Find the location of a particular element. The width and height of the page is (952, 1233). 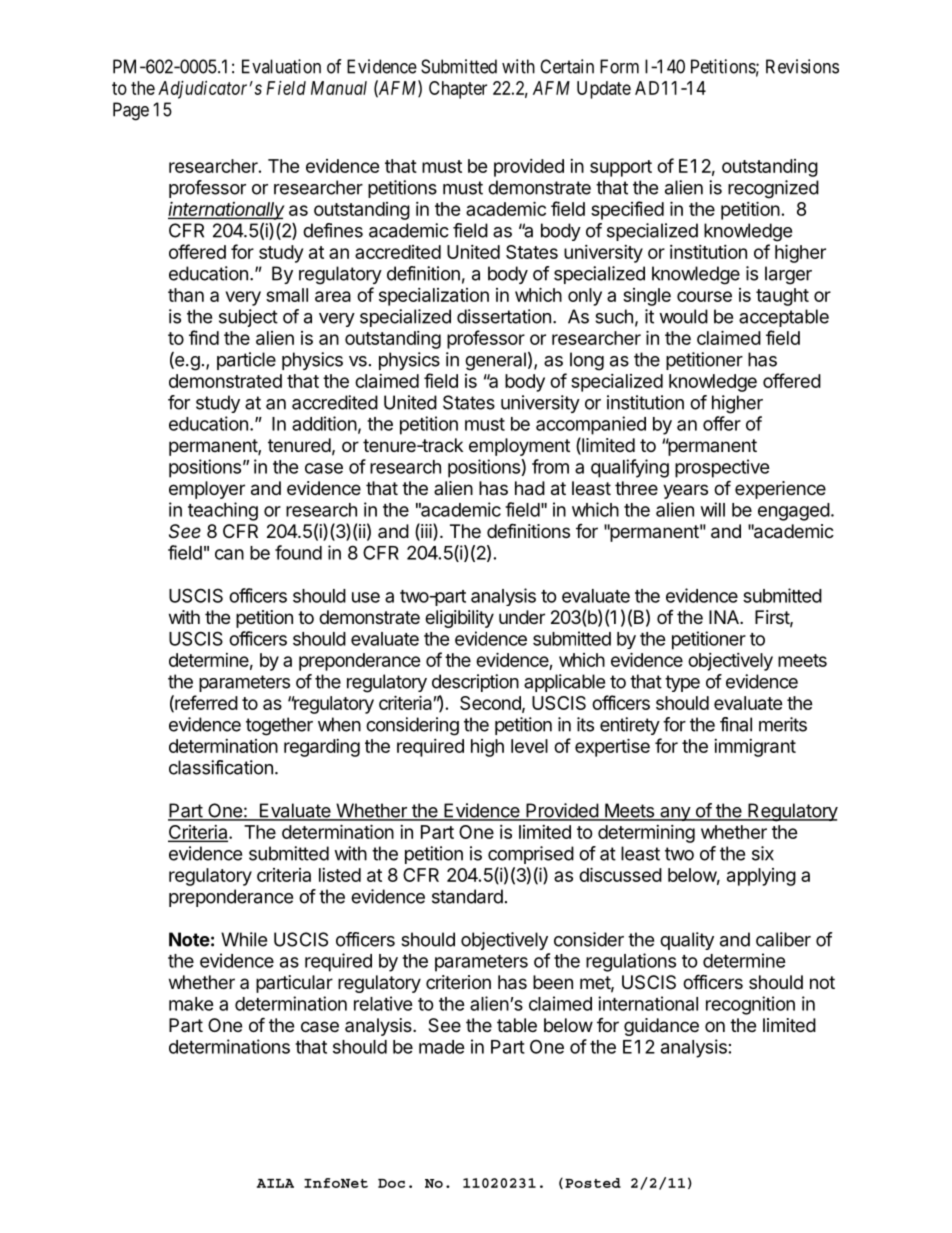

Chapter is located at coordinates (458, 90).
